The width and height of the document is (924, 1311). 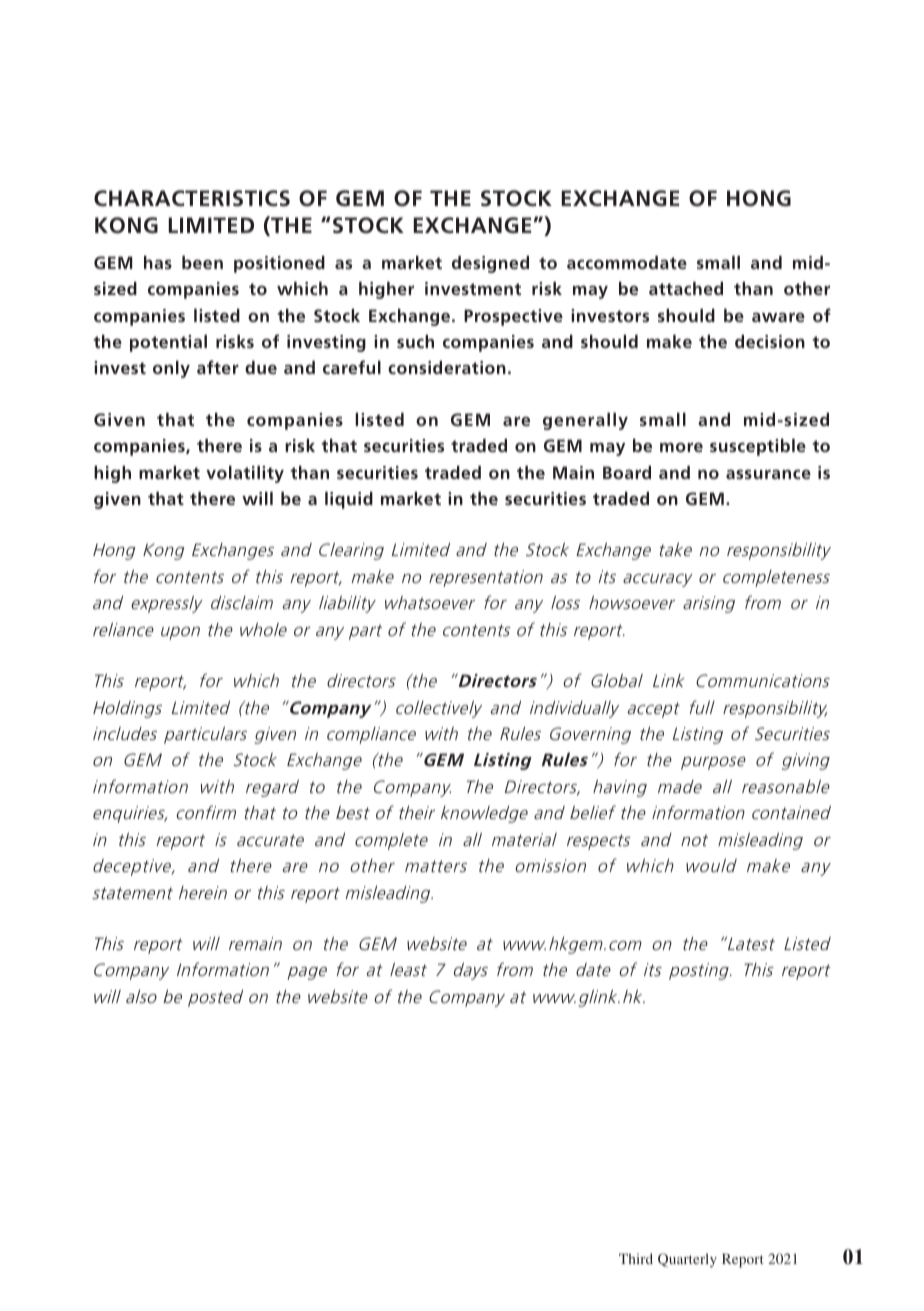 What do you see at coordinates (490, 264) in the document?
I see `designed` at bounding box center [490, 264].
